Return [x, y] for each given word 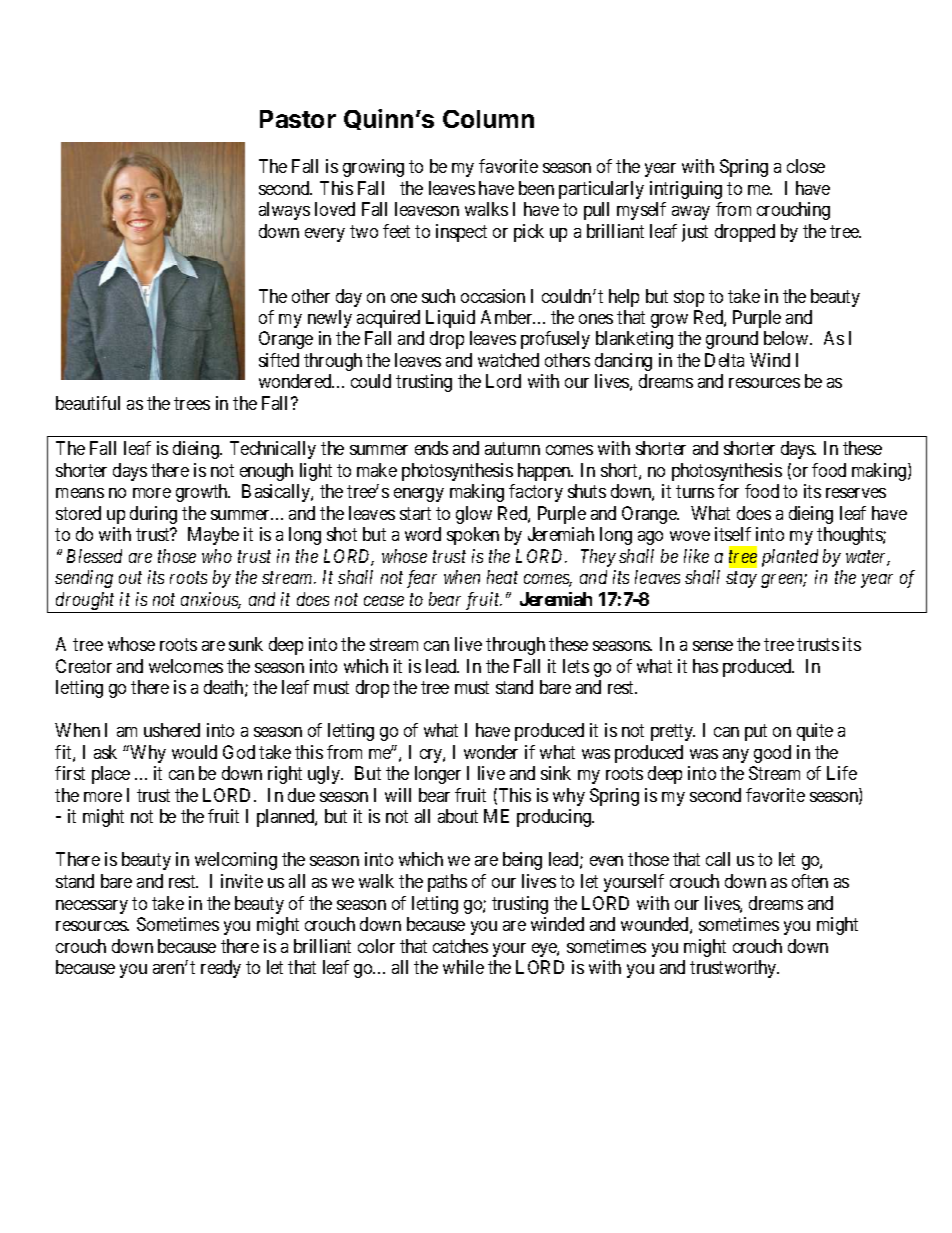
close [806, 166]
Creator [84, 666]
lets [576, 666]
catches [460, 946]
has [705, 666]
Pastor [298, 119]
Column [488, 119]
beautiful [88, 403]
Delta [724, 360]
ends [431, 448]
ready [221, 969]
